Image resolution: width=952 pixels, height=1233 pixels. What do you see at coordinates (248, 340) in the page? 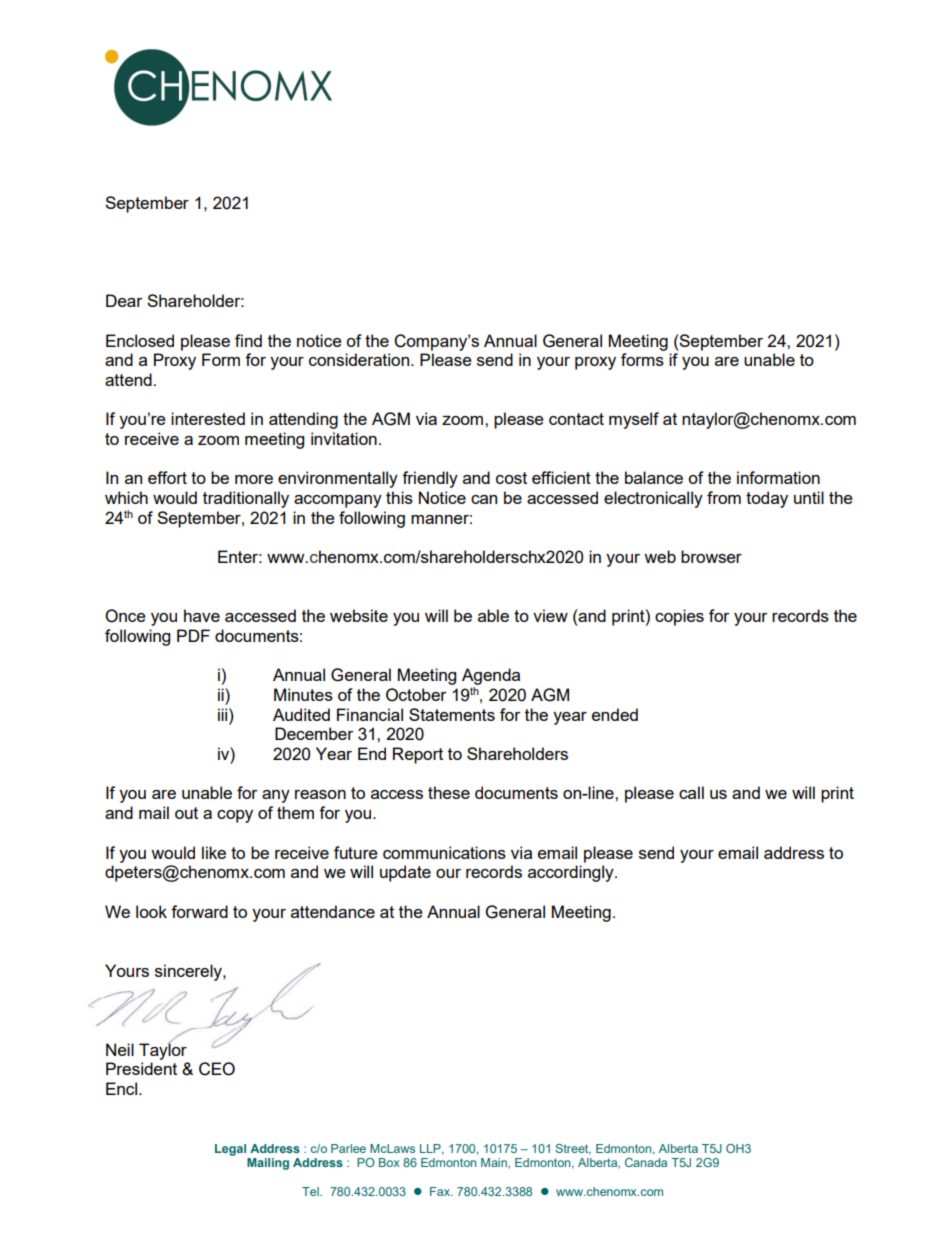
I see `find` at bounding box center [248, 340].
